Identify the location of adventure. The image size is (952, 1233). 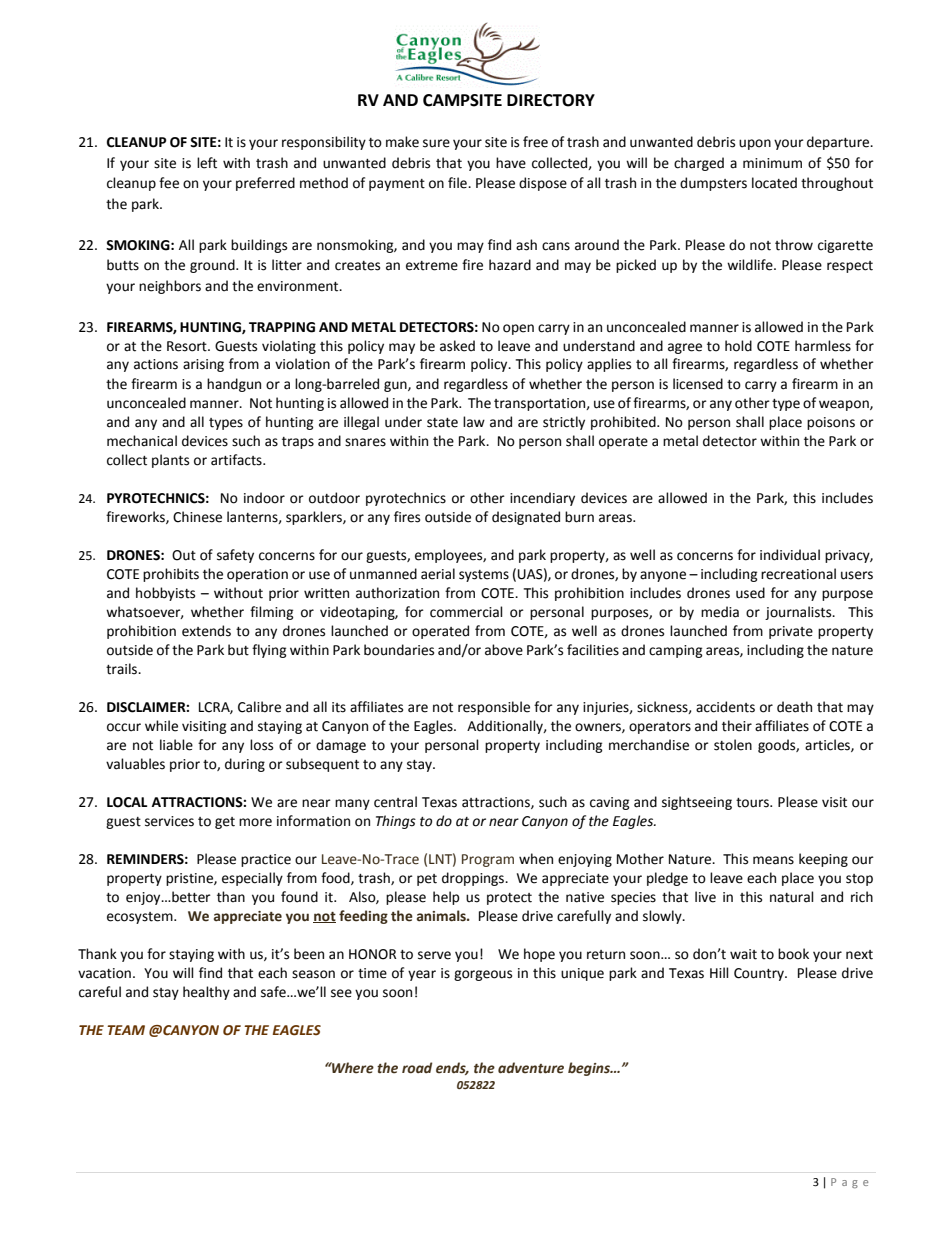
(531, 1068).
